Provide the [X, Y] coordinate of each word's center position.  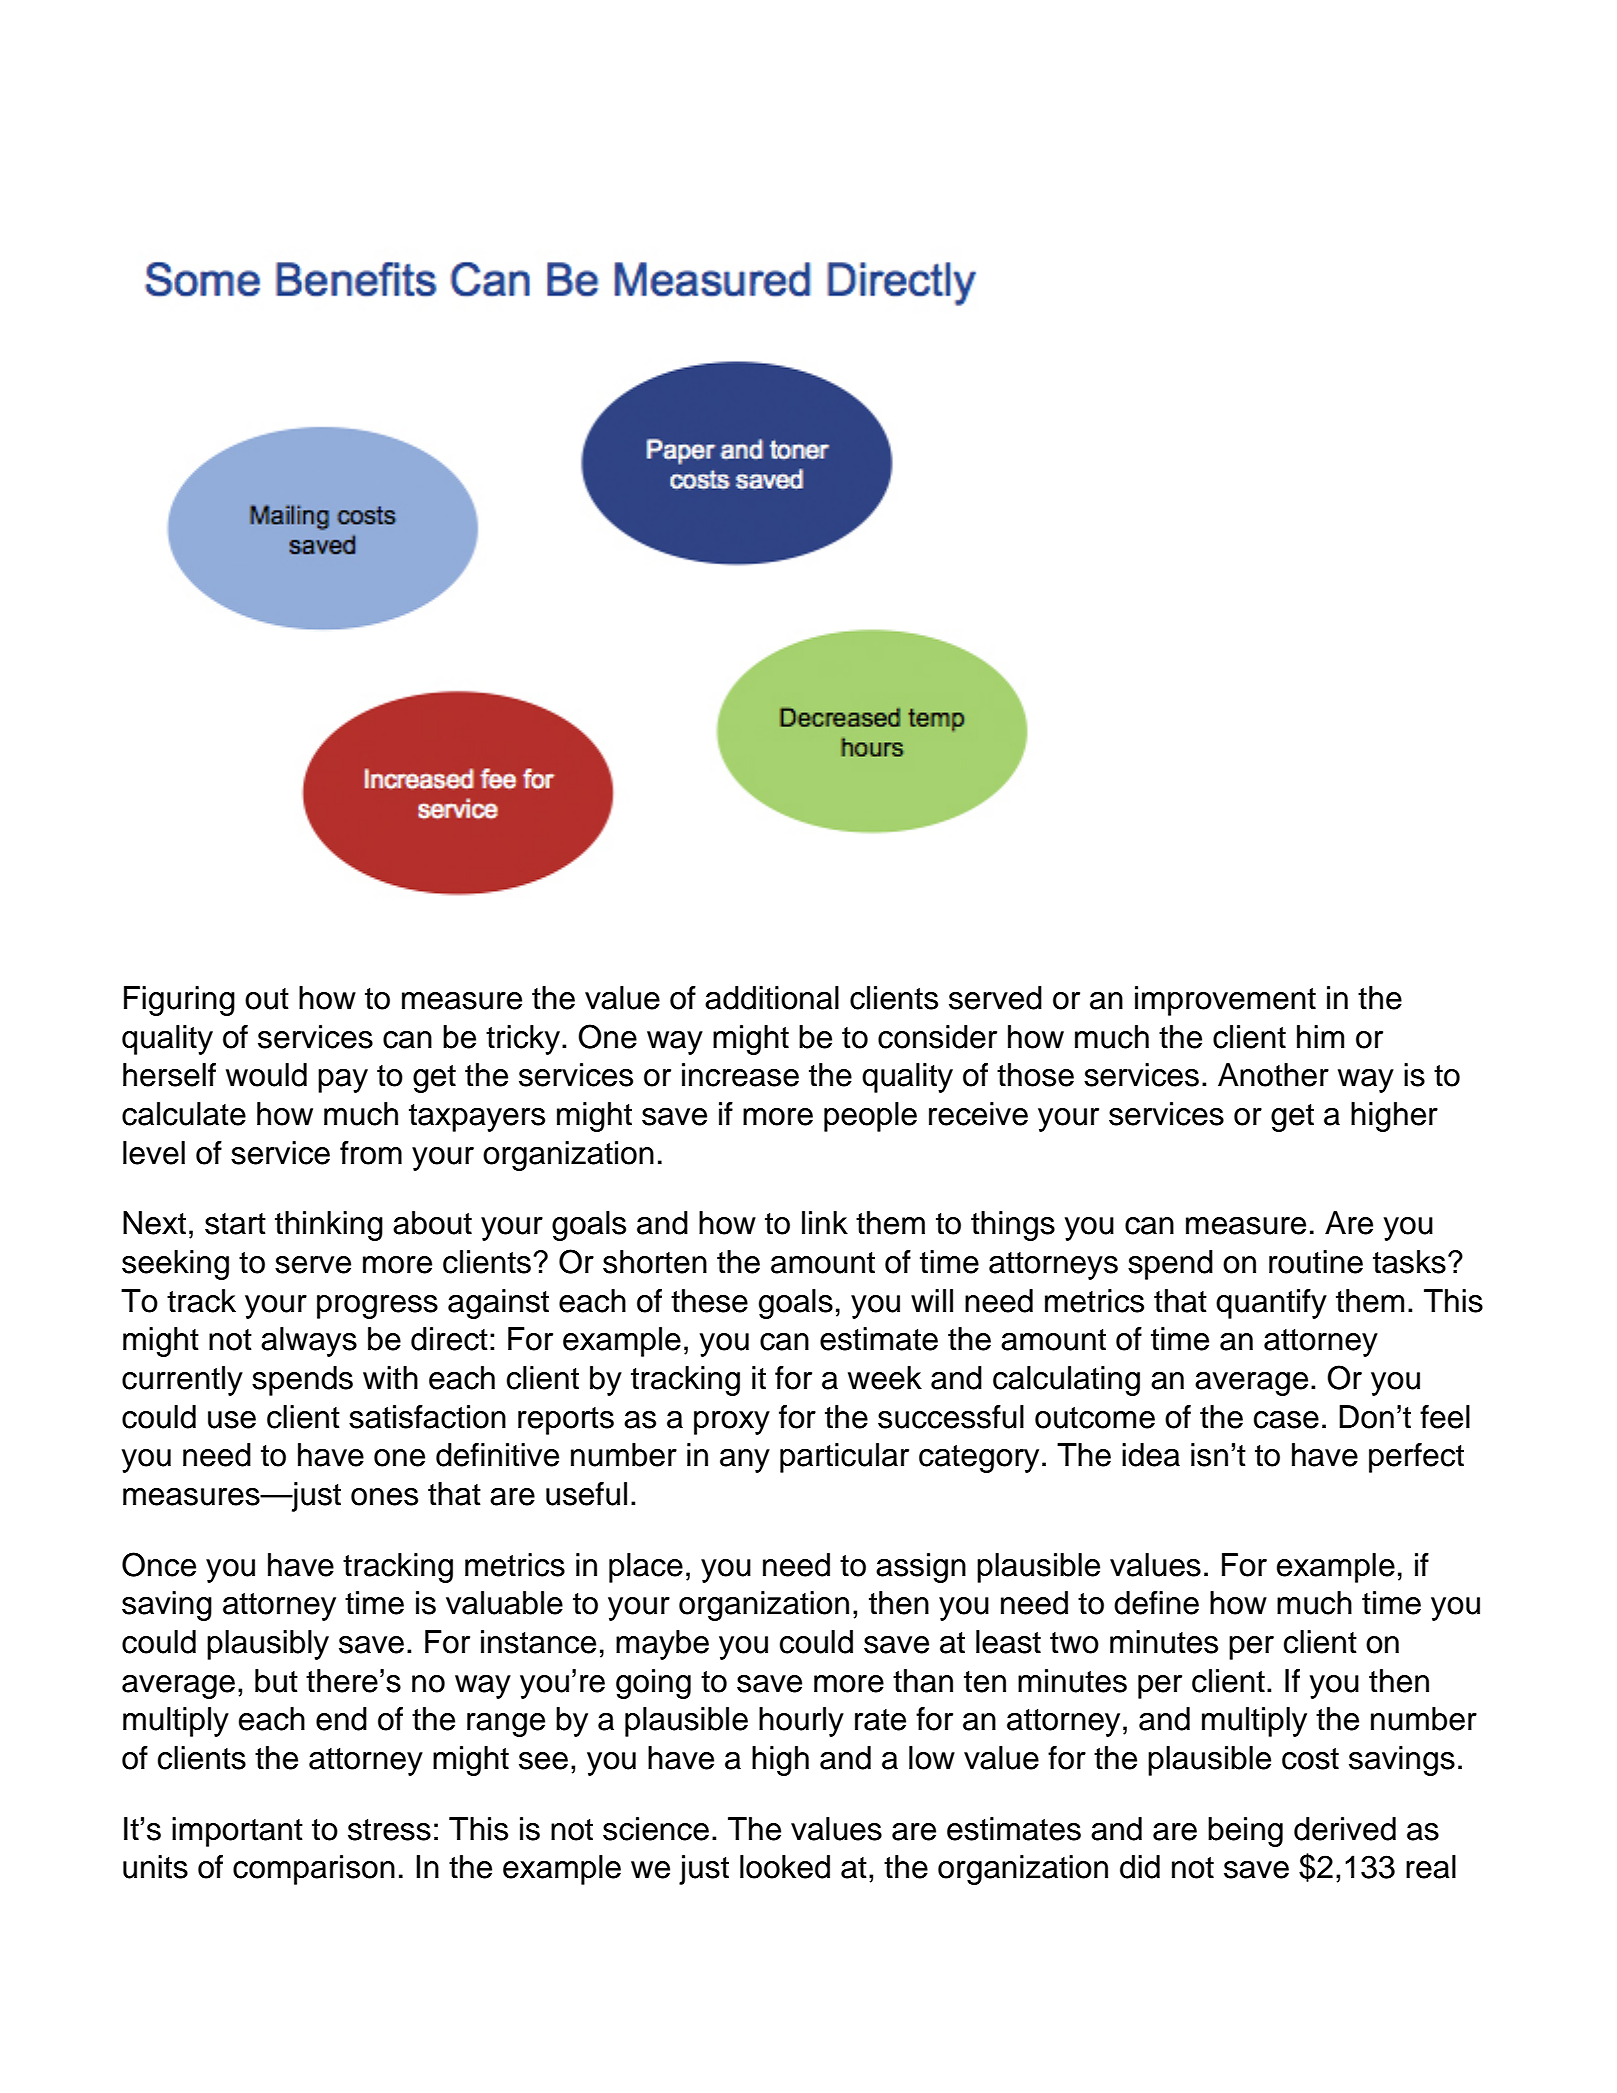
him [1320, 1036]
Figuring [179, 1001]
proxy [732, 1423]
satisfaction [427, 1417]
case [1286, 1420]
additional [772, 998]
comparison [314, 1870]
